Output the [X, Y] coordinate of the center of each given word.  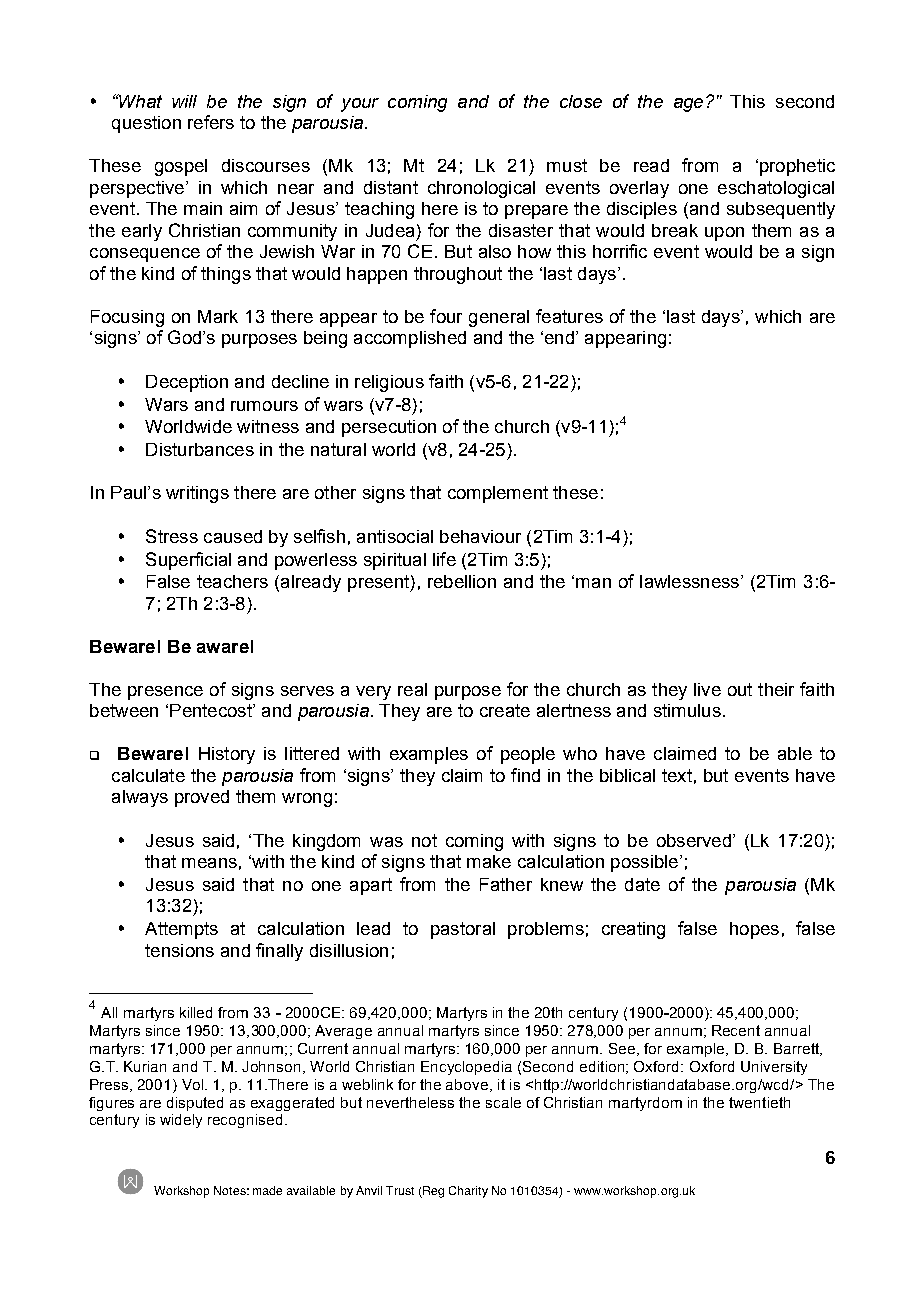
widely [181, 1121]
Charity [468, 1192]
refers [211, 122]
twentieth [759, 1102]
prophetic [797, 167]
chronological [481, 189]
